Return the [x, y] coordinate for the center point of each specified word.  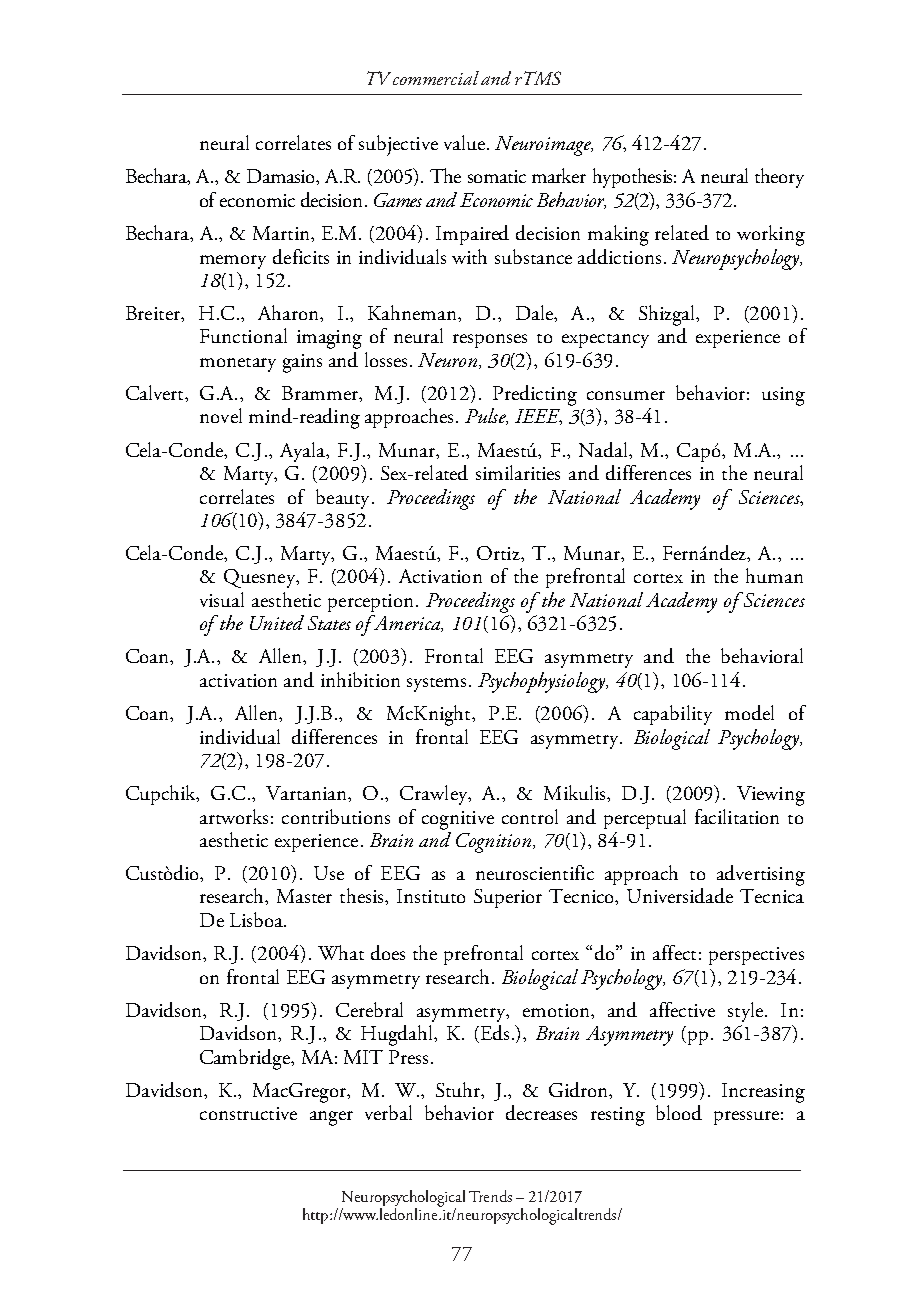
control [530, 816]
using [783, 396]
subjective [398, 145]
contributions [336, 816]
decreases [541, 1112]
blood [679, 1112]
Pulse [486, 416]
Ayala [303, 452]
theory [779, 178]
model [749, 712]
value [464, 142]
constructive [248, 1113]
